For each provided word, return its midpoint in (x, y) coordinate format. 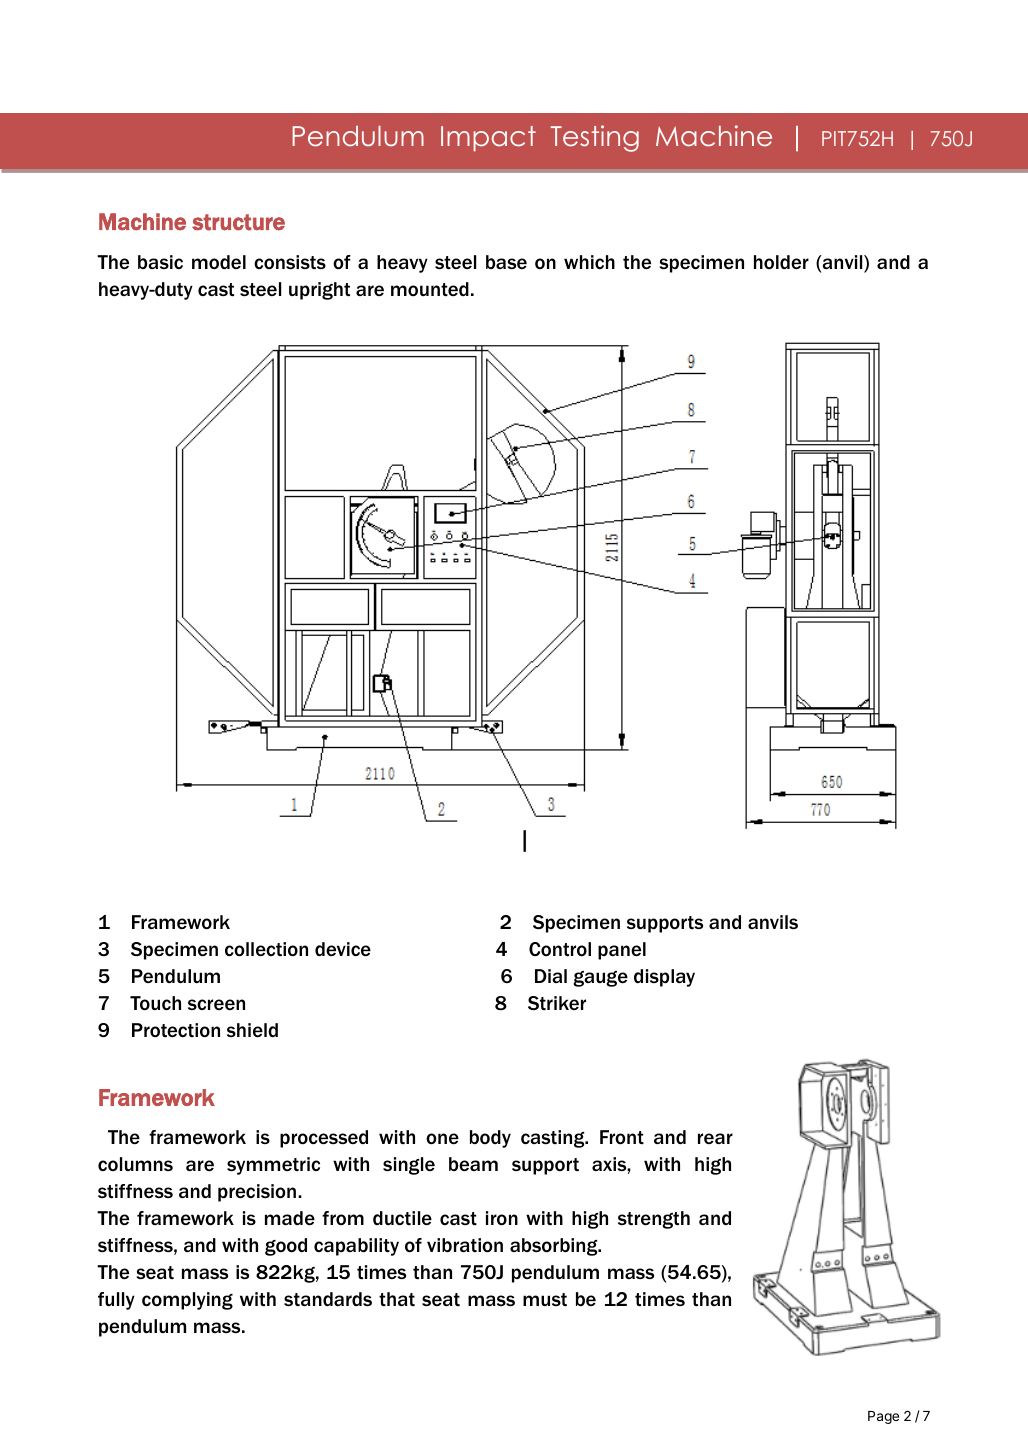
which (589, 262)
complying (187, 1301)
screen (216, 1004)
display (664, 978)
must (545, 1300)
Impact (488, 139)
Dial (551, 976)
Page (883, 1417)
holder (781, 262)
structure (238, 222)
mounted (430, 289)
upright (319, 291)
